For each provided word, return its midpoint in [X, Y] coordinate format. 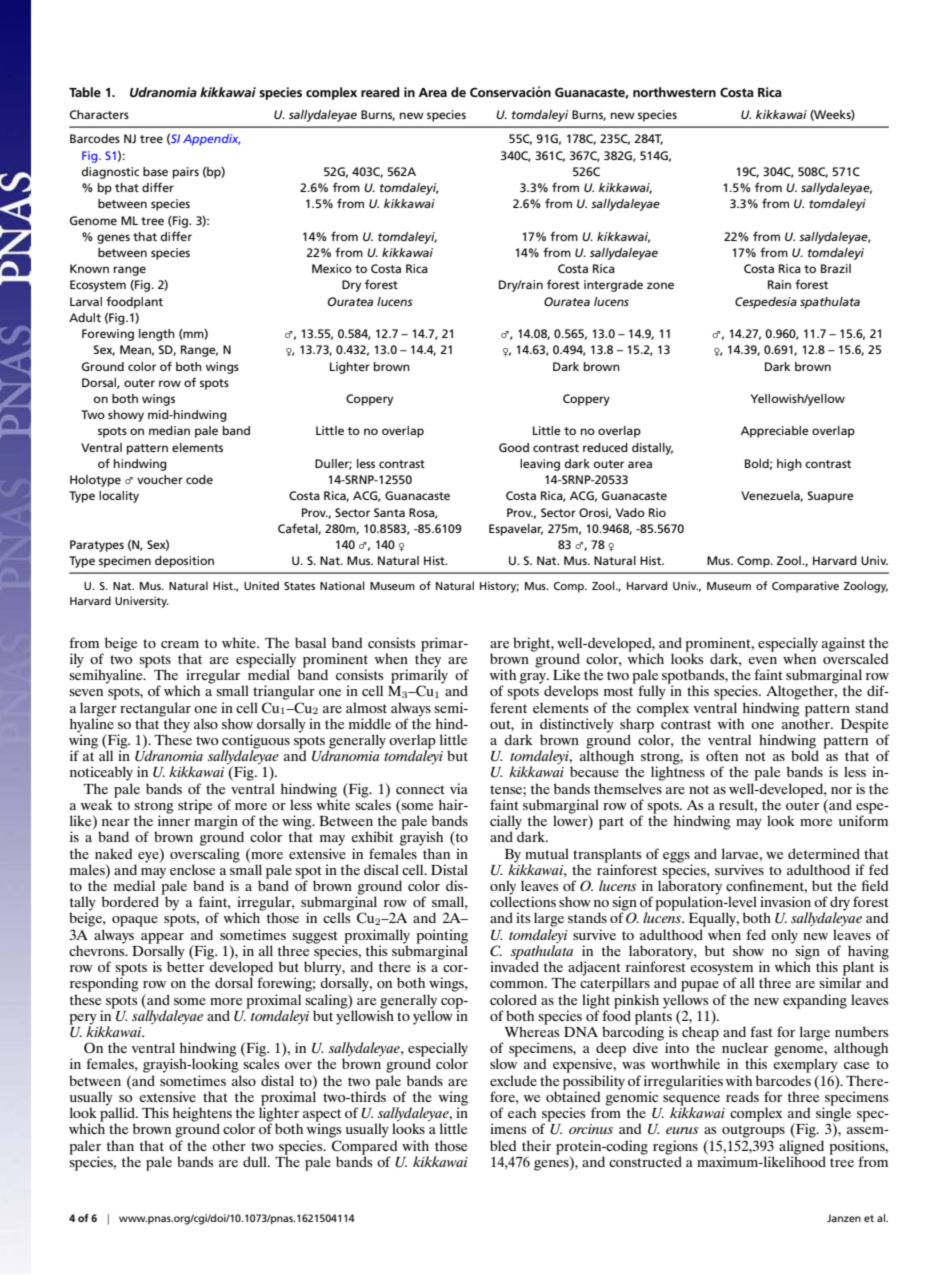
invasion [785, 901]
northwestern [674, 92]
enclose [192, 869]
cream [180, 644]
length [157, 335]
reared [380, 92]
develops [571, 692]
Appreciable [775, 432]
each [522, 1112]
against [843, 644]
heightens [202, 1115]
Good [514, 447]
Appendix [211, 140]
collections [523, 900]
